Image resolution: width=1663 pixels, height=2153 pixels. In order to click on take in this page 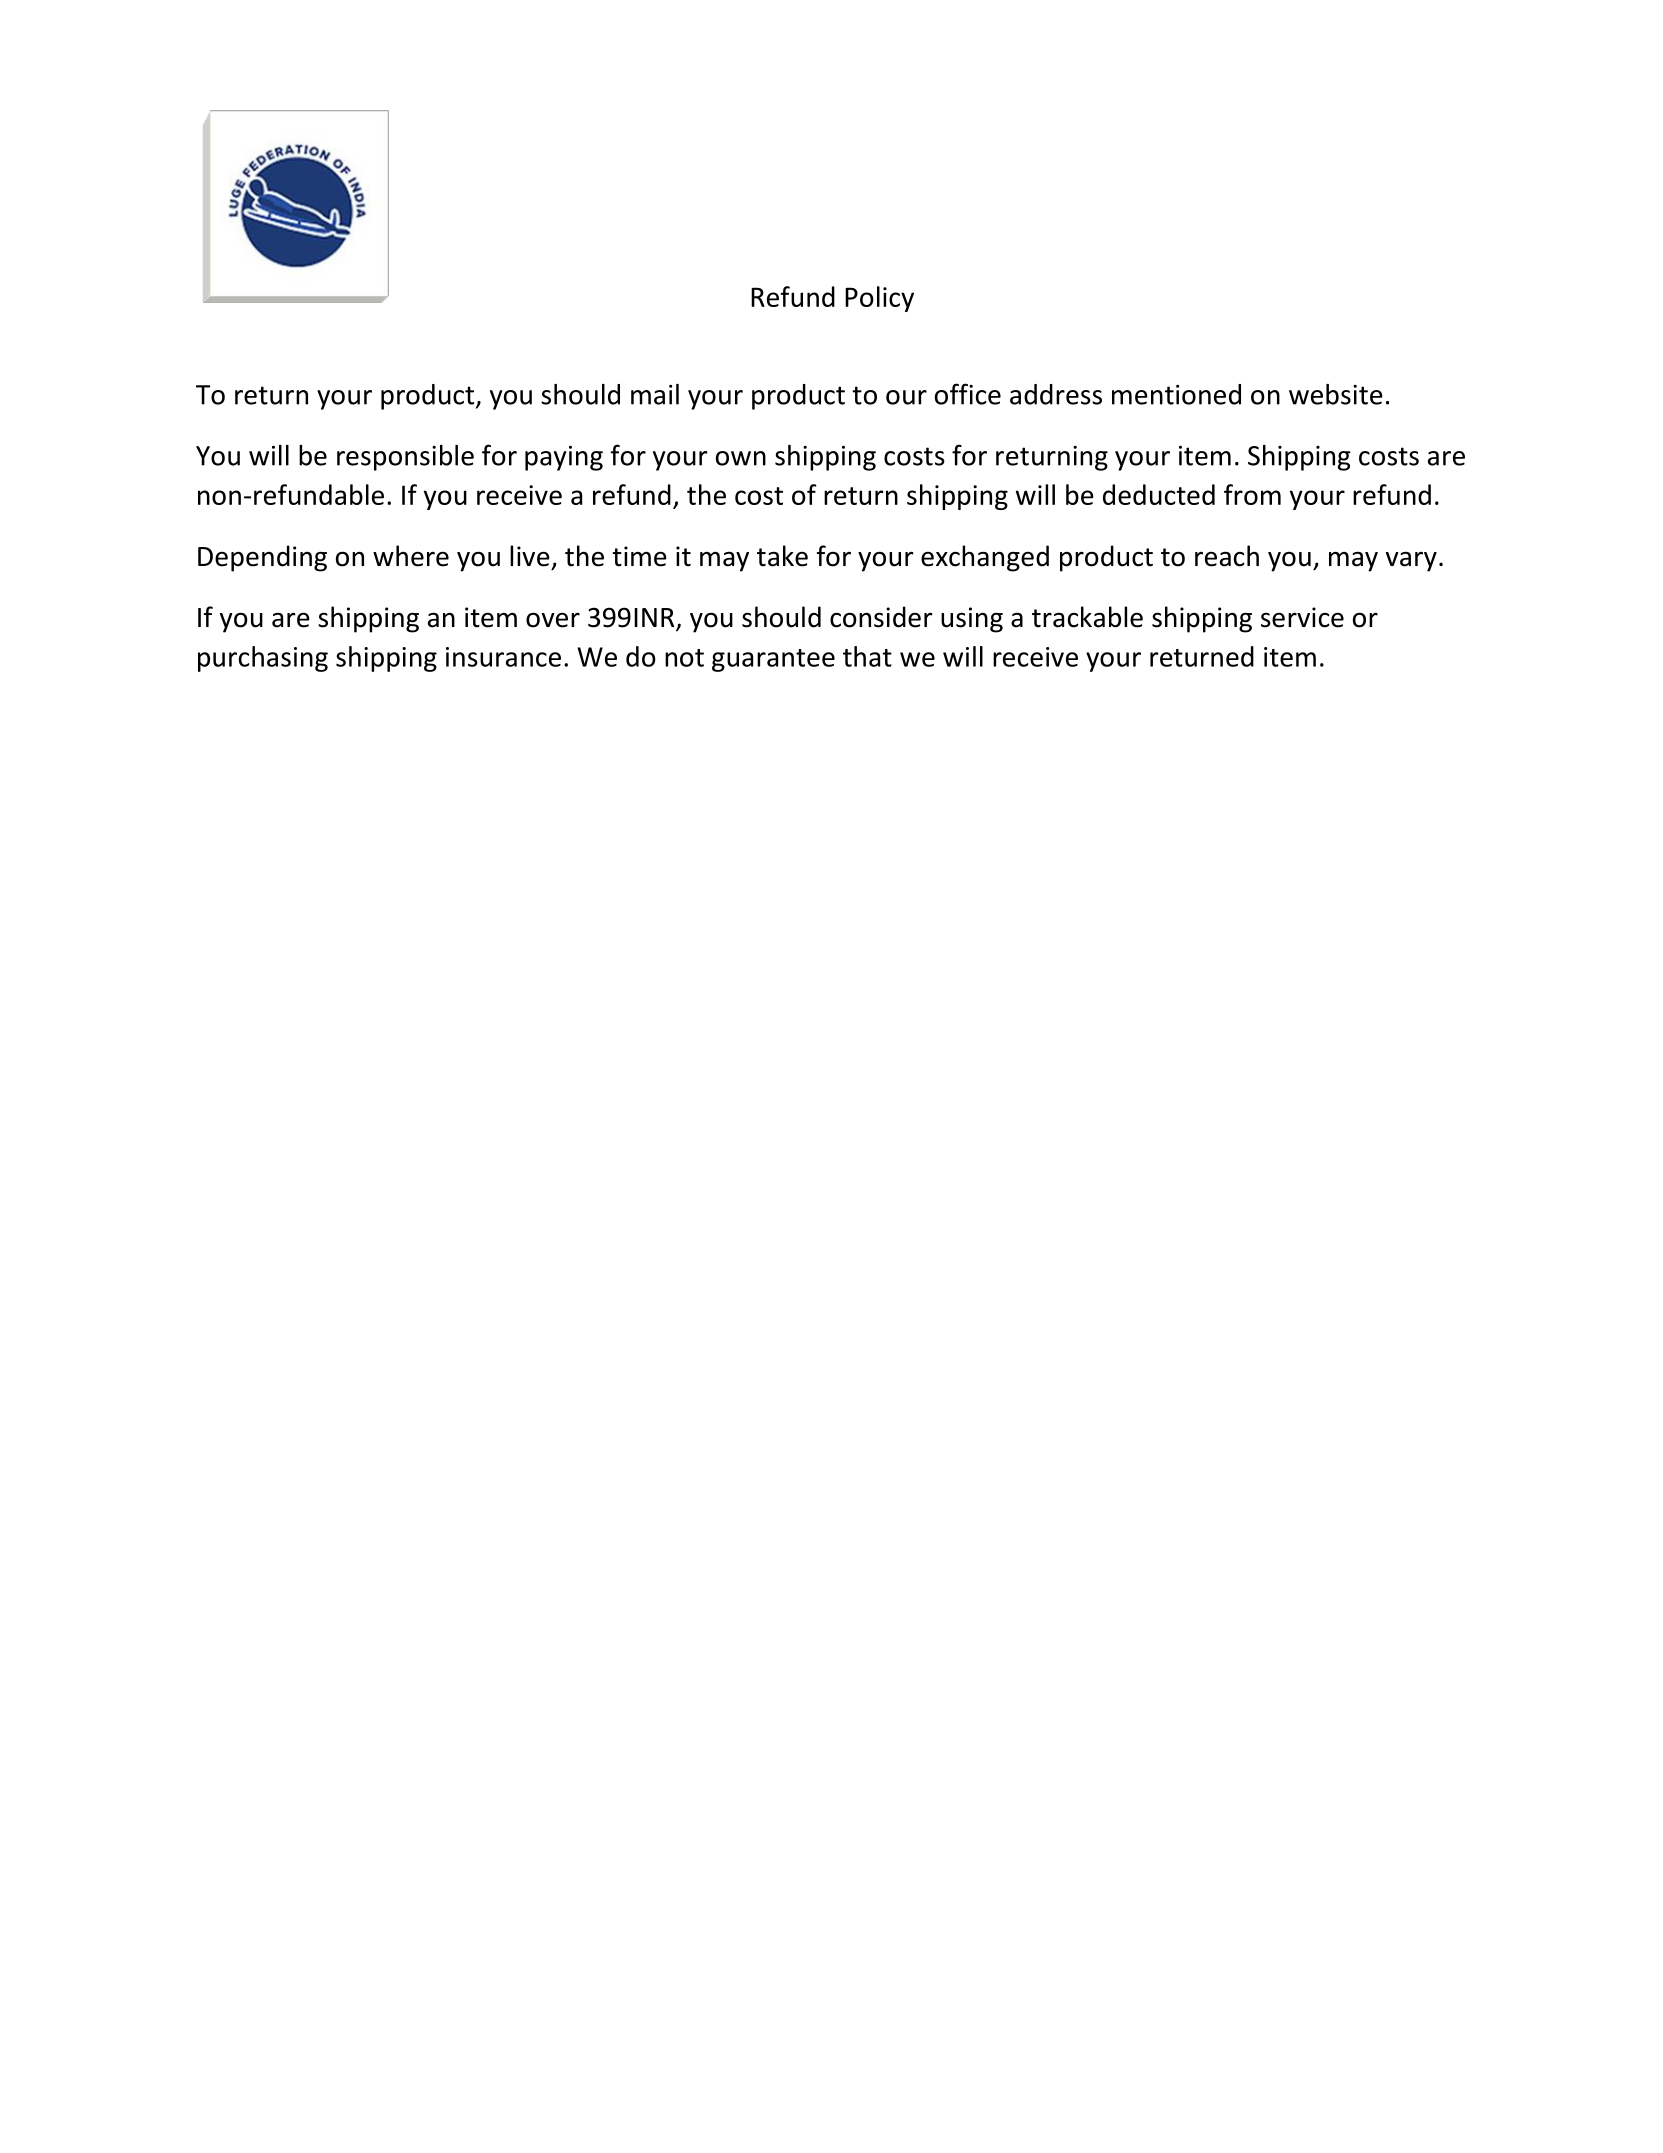, I will do `click(782, 556)`.
